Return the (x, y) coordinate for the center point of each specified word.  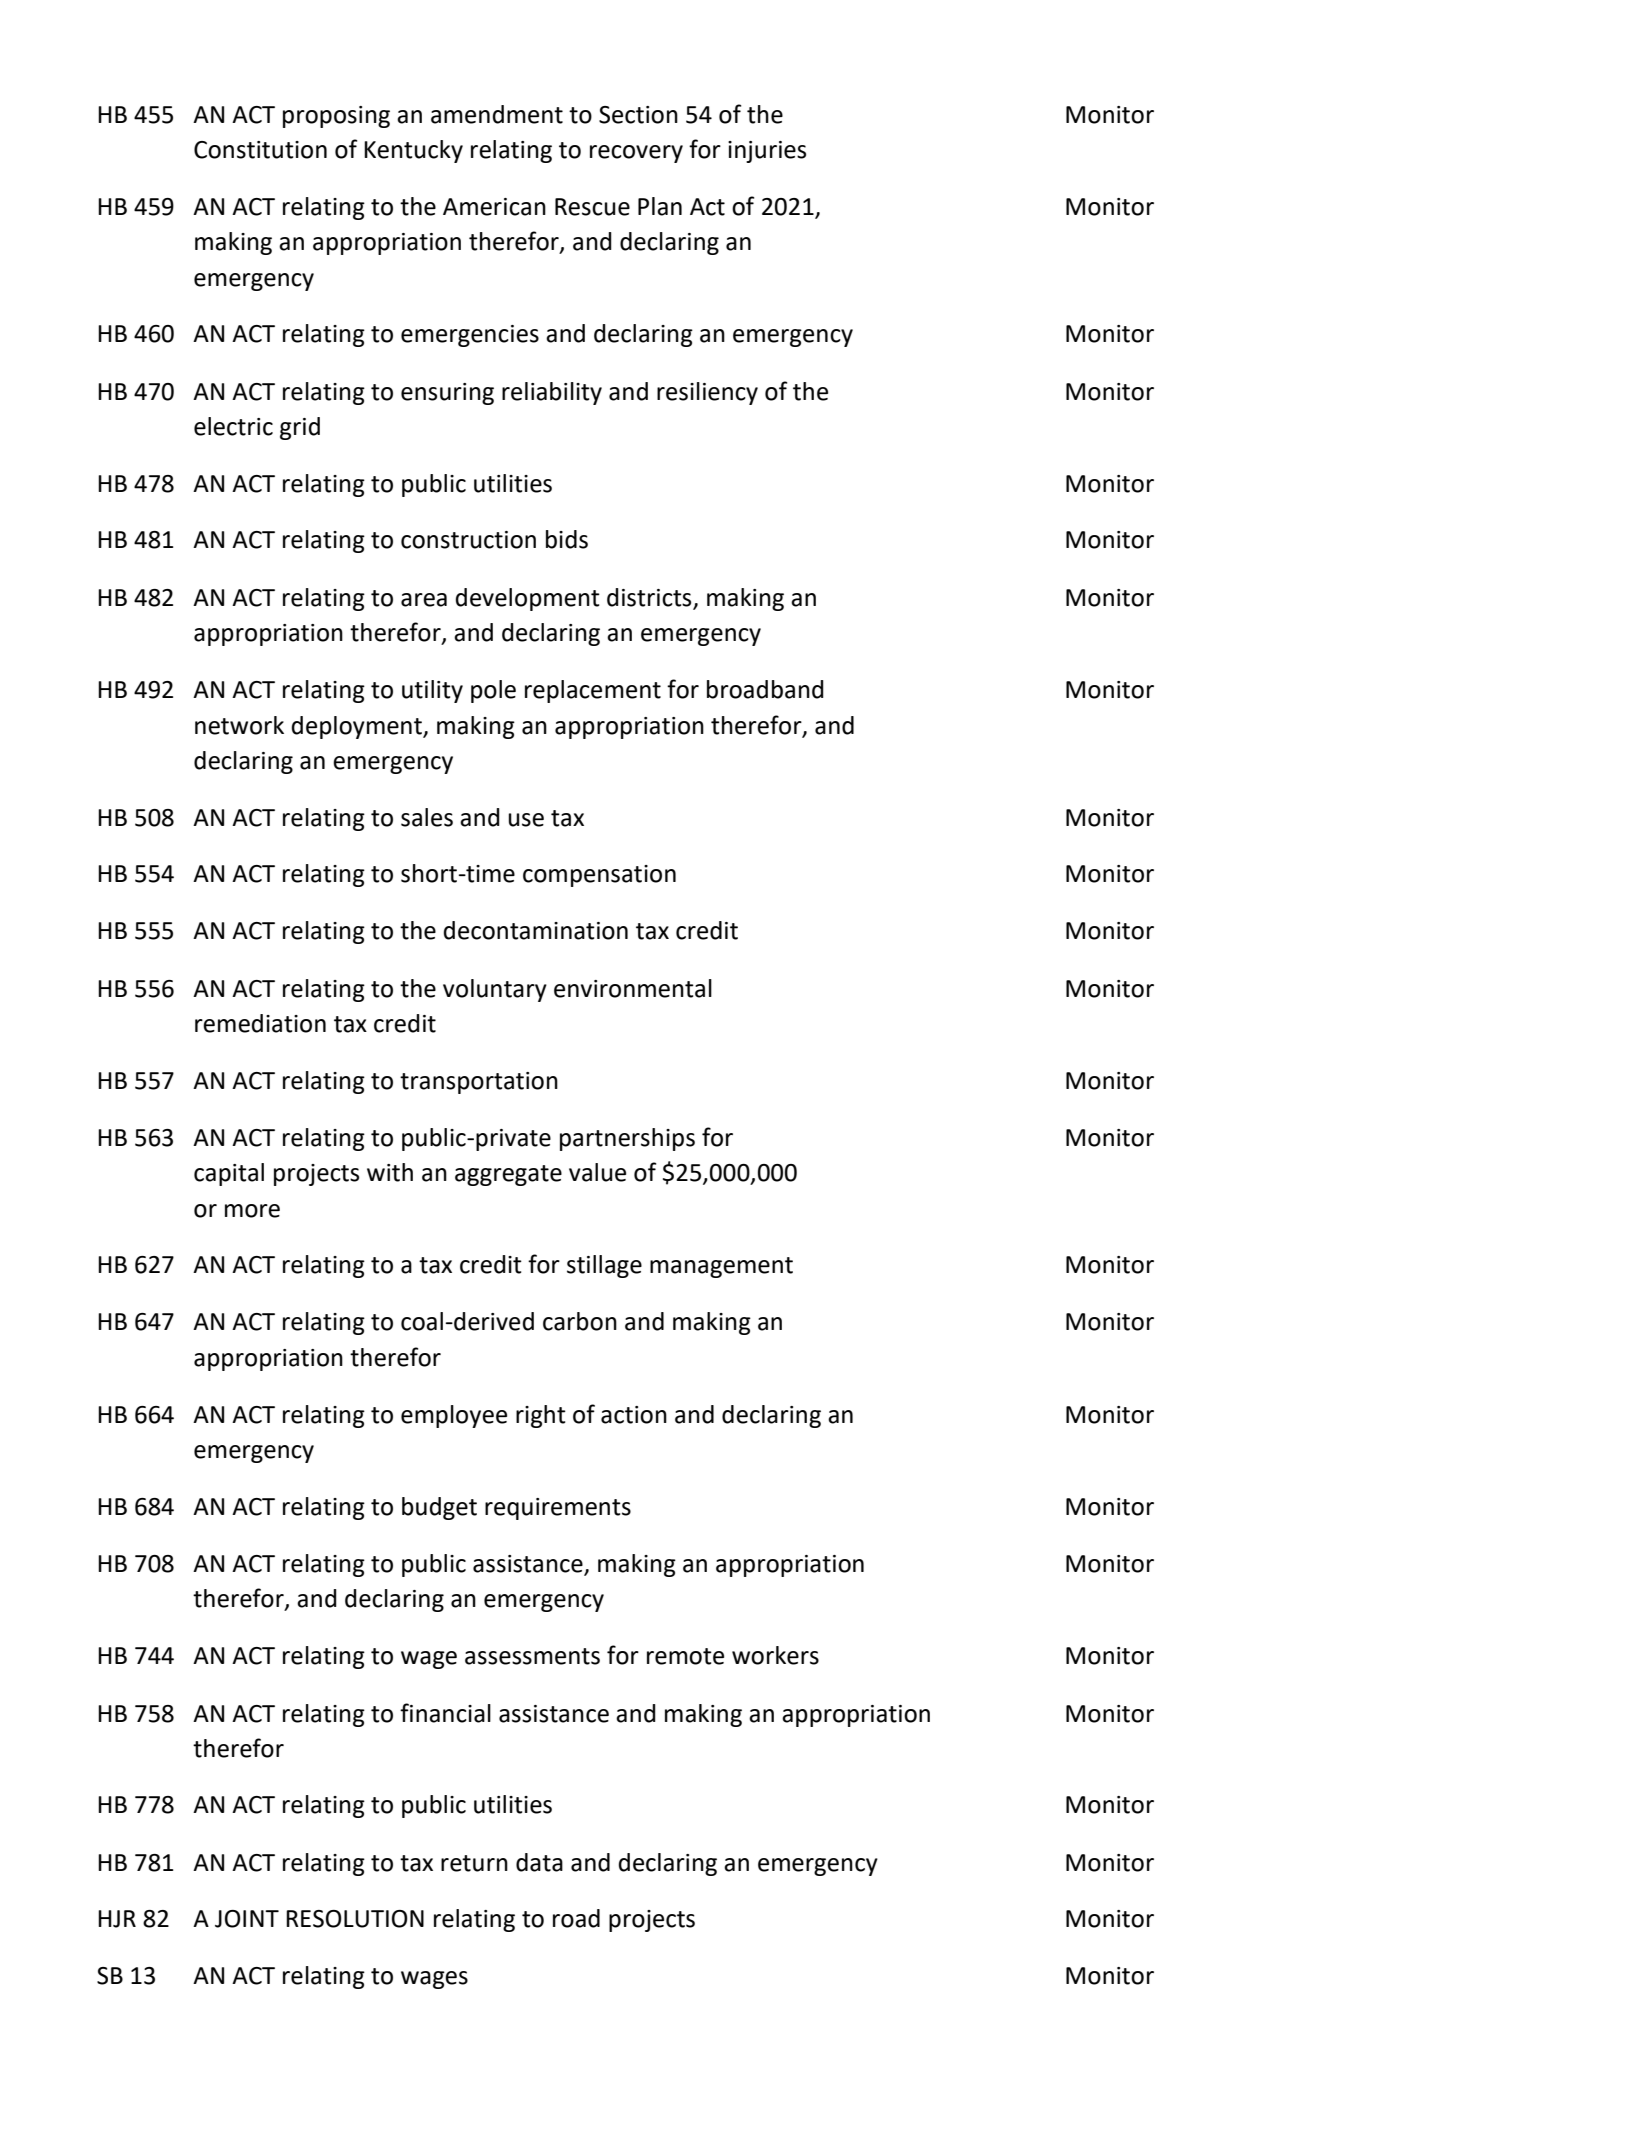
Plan (660, 206)
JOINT (247, 1919)
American (494, 207)
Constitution (260, 150)
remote (685, 1656)
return (474, 1863)
